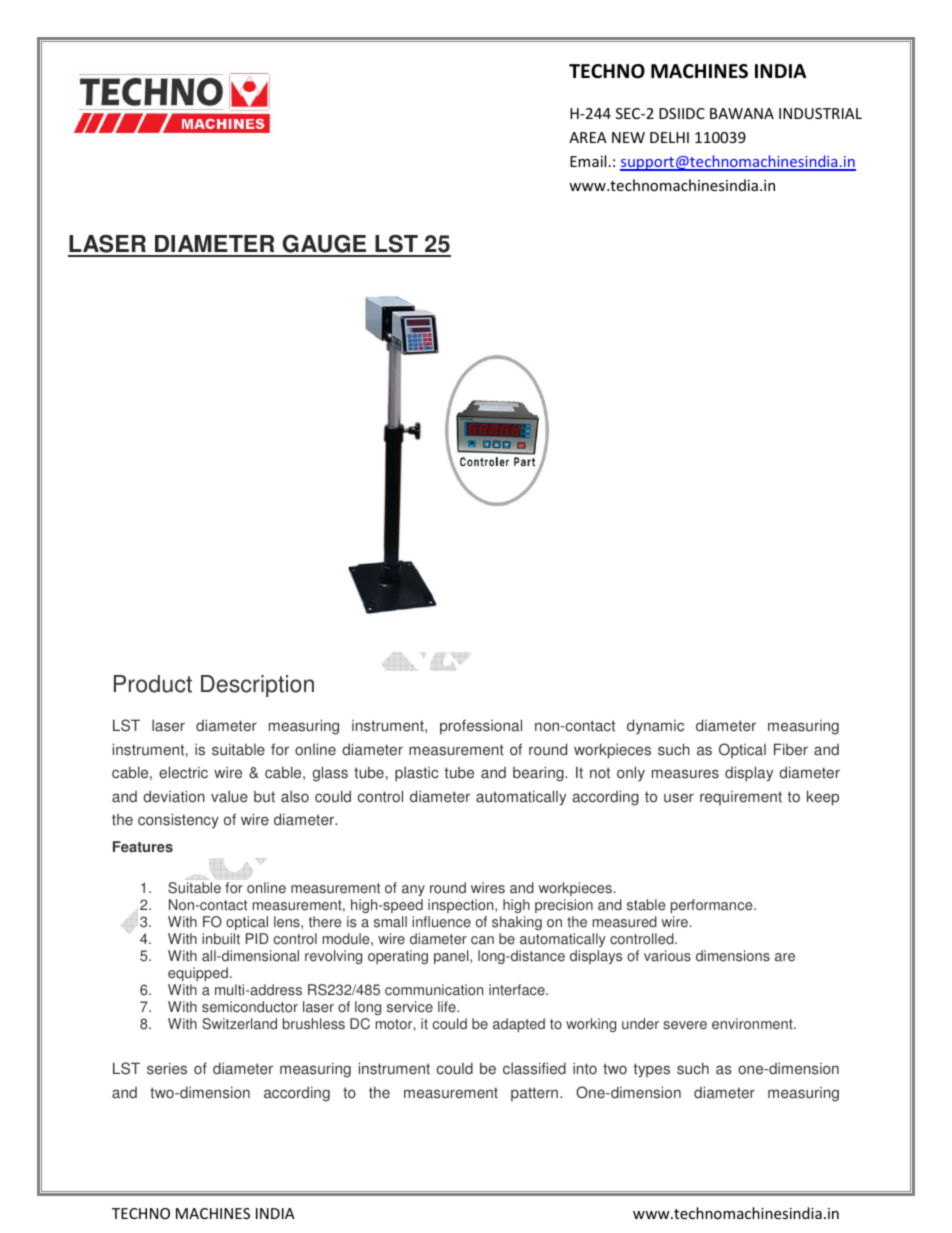  I want to click on dynamic, so click(655, 727).
